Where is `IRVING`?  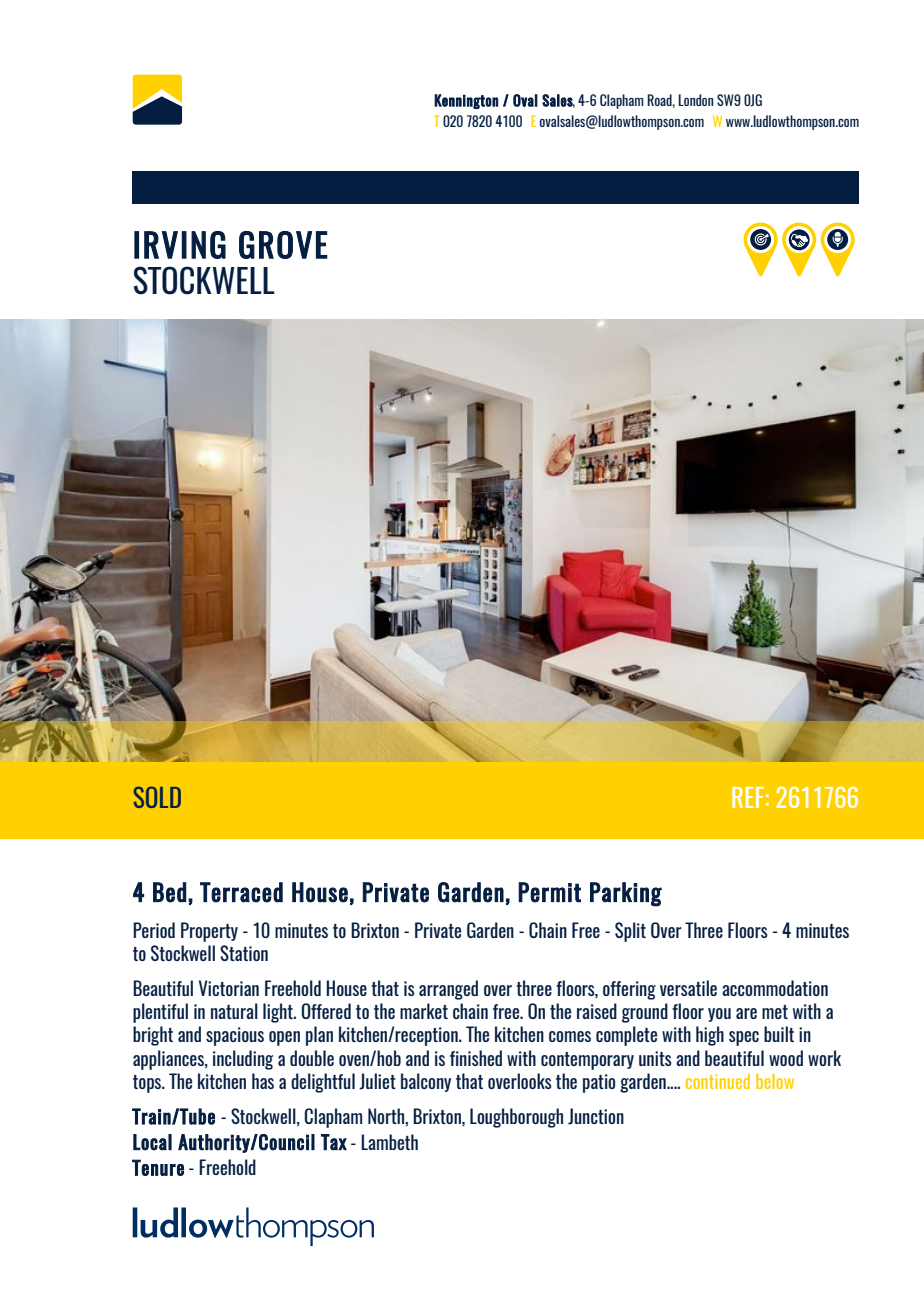 IRVING is located at coordinates (180, 245).
